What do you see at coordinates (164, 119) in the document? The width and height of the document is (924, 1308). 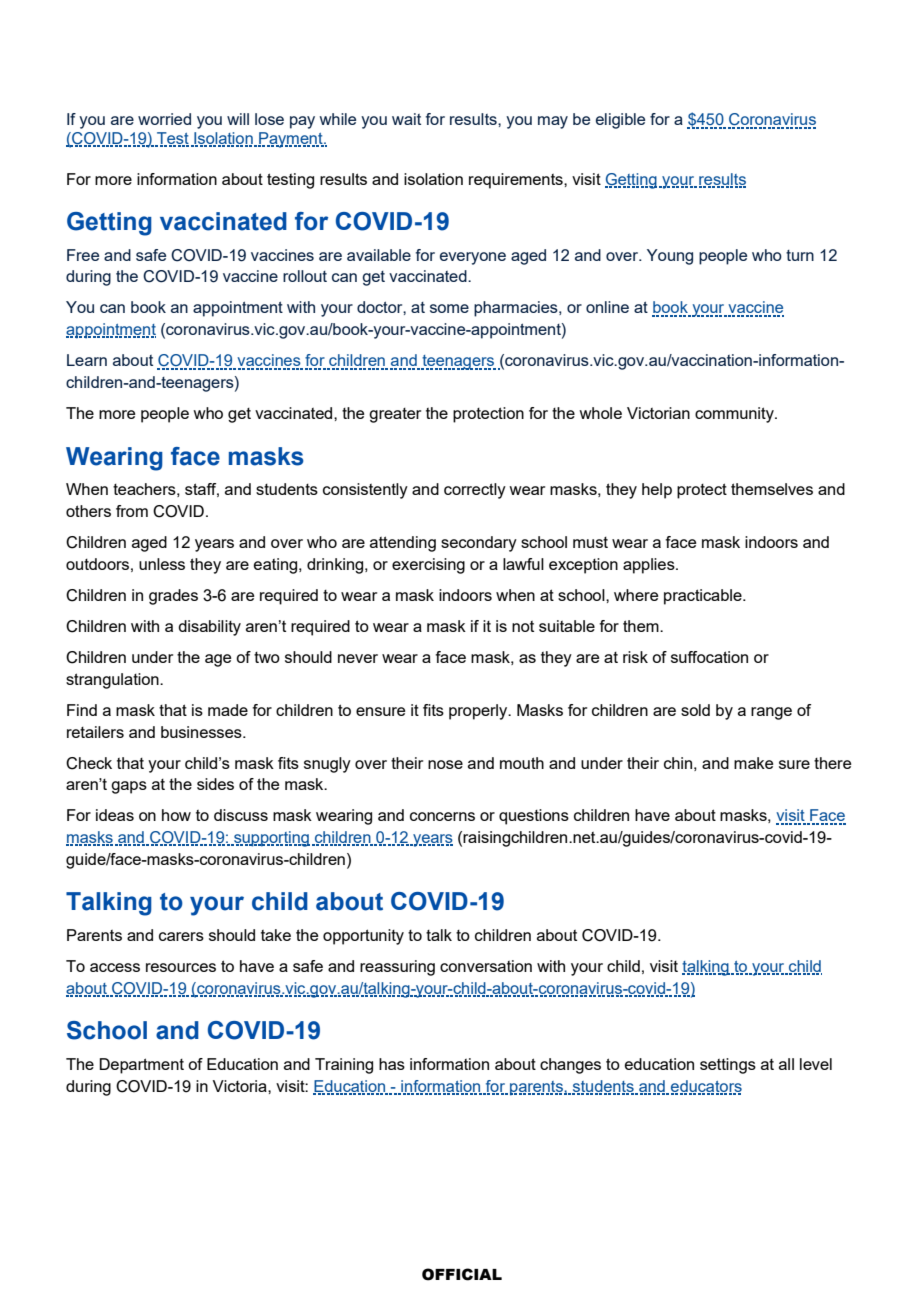 I see `worried` at bounding box center [164, 119].
